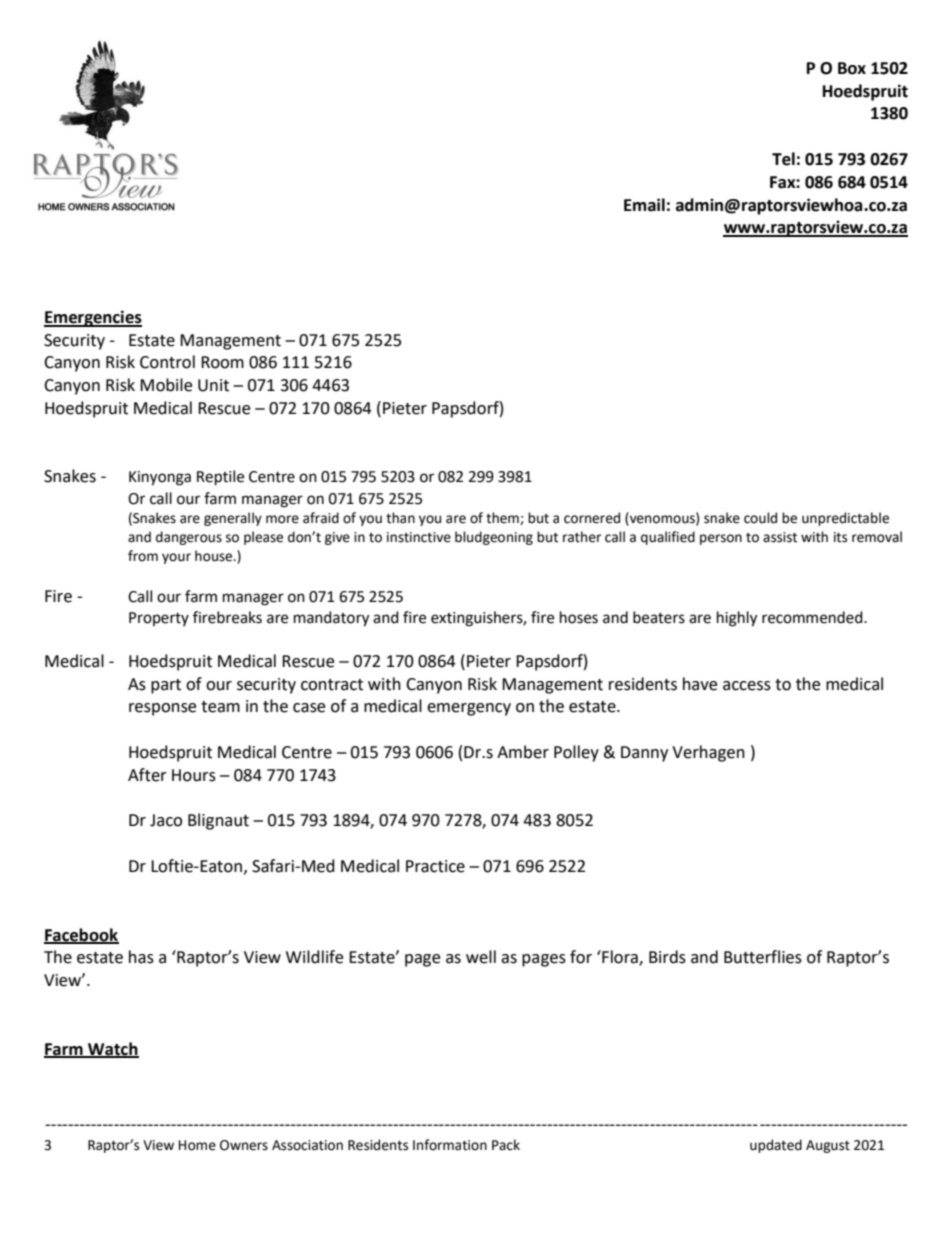  I want to click on Pack, so click(506, 1145).
